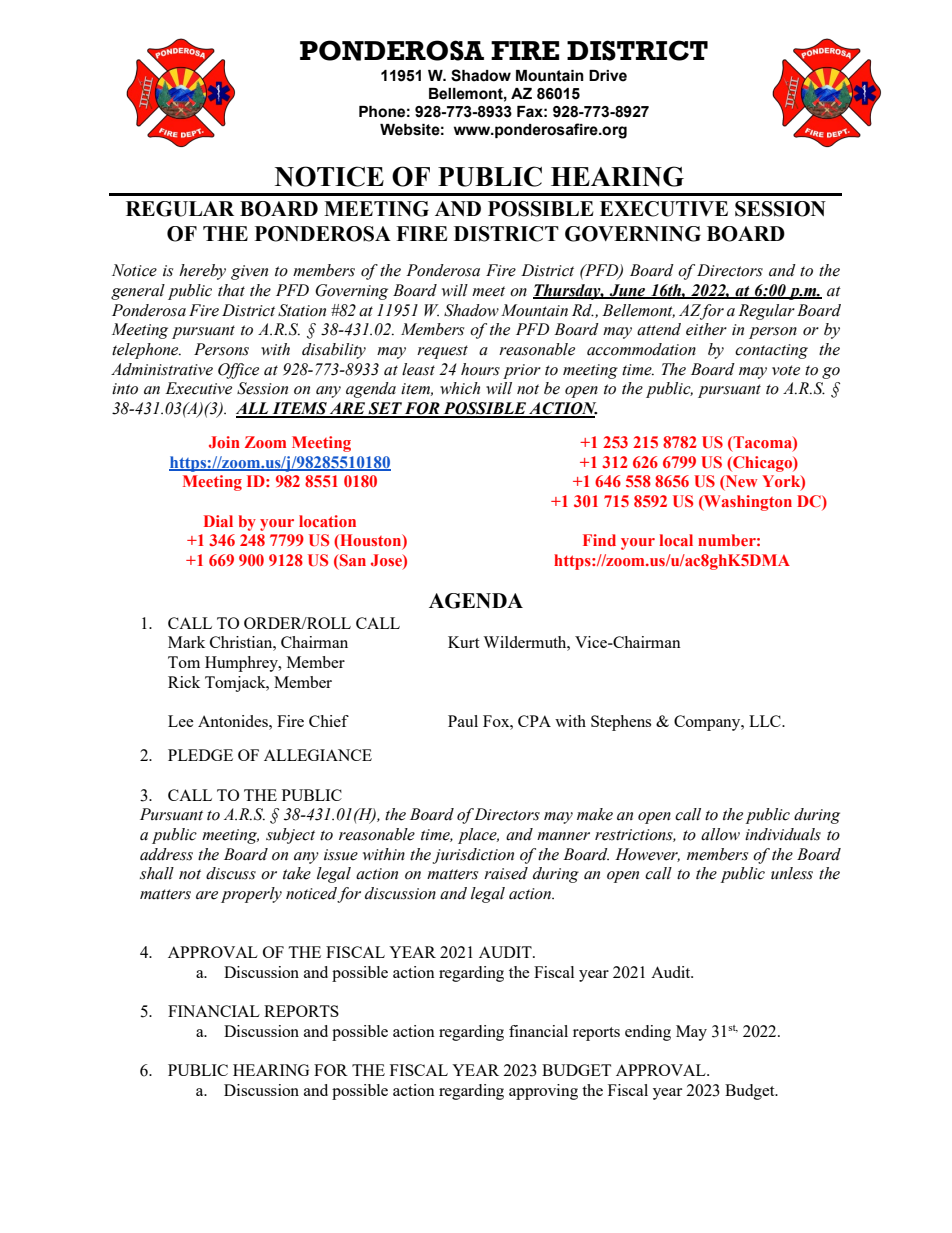 Image resolution: width=952 pixels, height=1233 pixels. I want to click on hereby, so click(202, 272).
